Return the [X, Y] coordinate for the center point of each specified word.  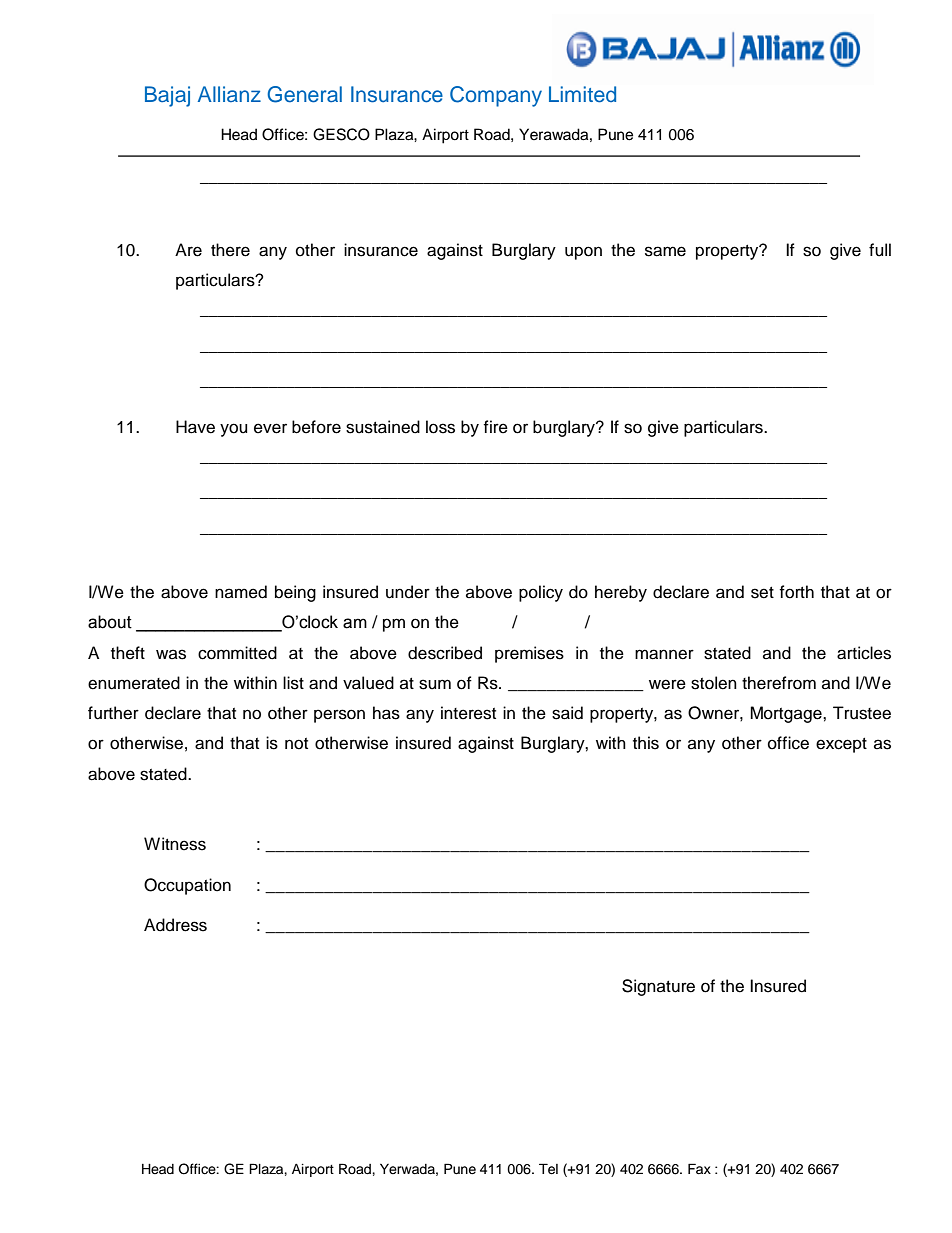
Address [175, 925]
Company [496, 96]
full [880, 250]
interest [468, 713]
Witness [175, 844]
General [304, 94]
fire [495, 427]
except [841, 745]
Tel [548, 1169]
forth [796, 592]
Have [195, 427]
